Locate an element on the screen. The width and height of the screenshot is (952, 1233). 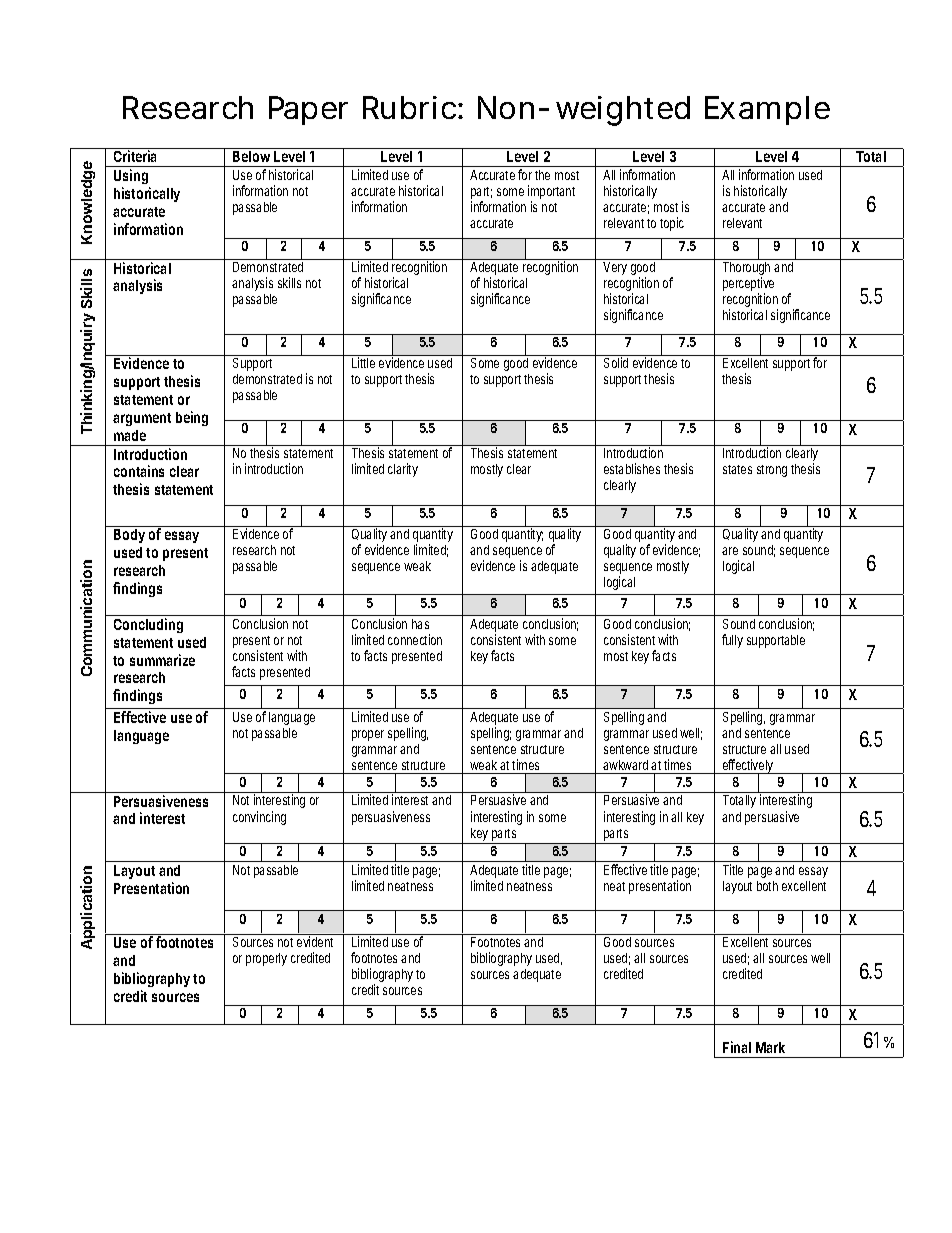
Mark is located at coordinates (770, 1047).
